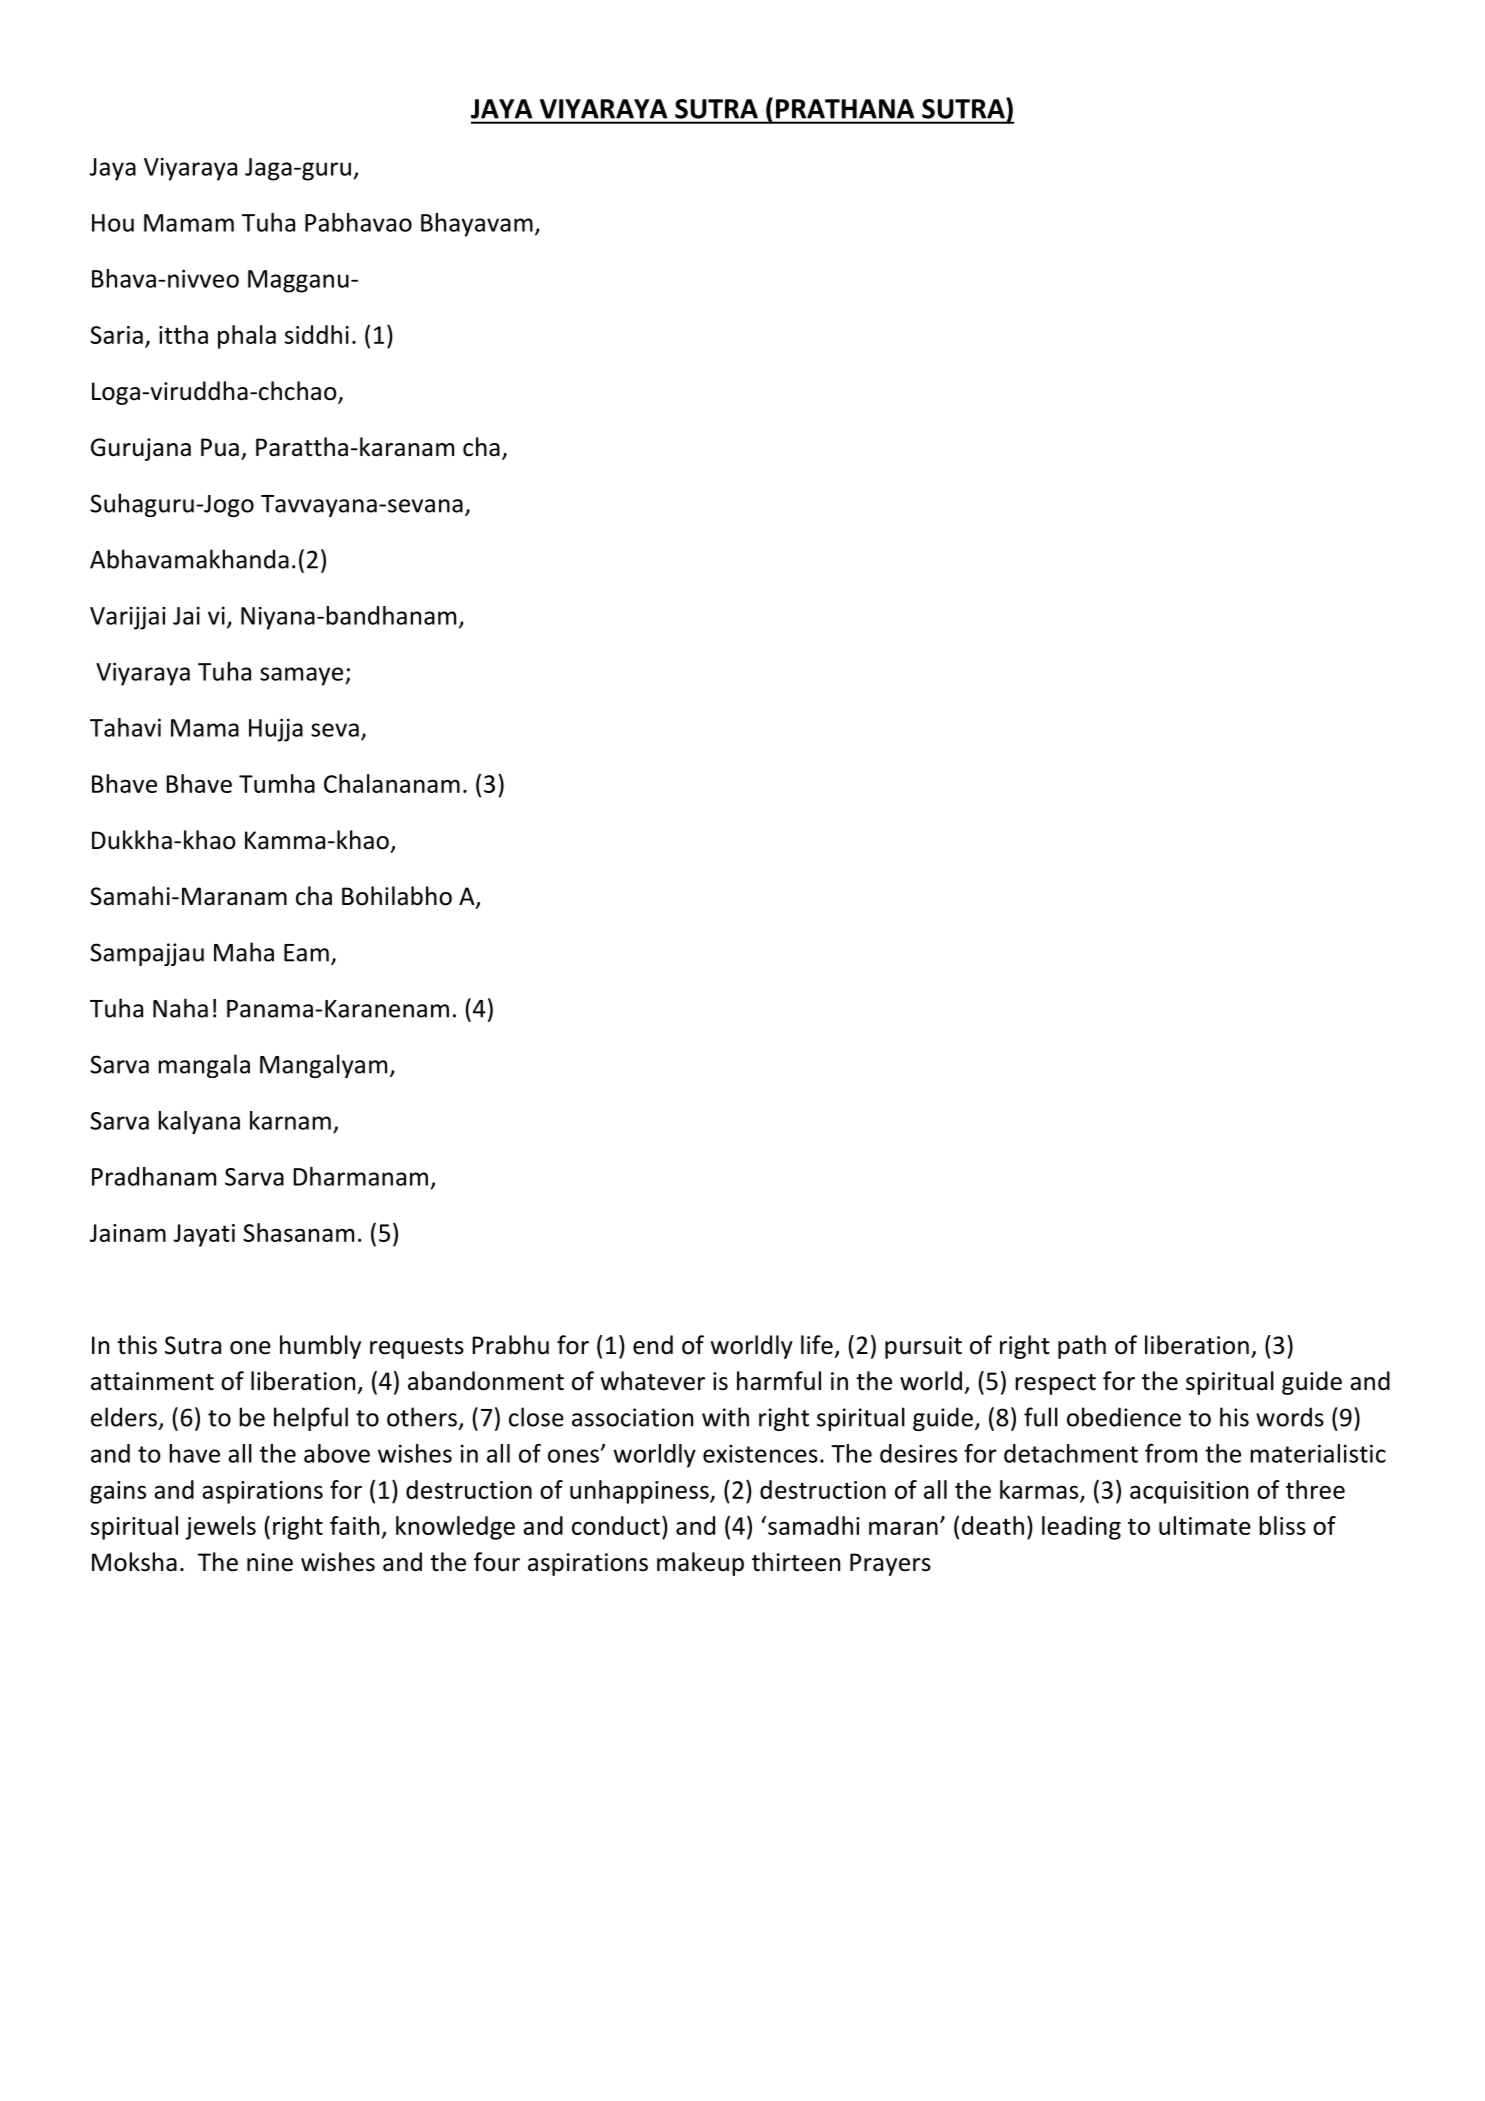  Describe the element at coordinates (247, 337) in the image. I see `phala` at that location.
